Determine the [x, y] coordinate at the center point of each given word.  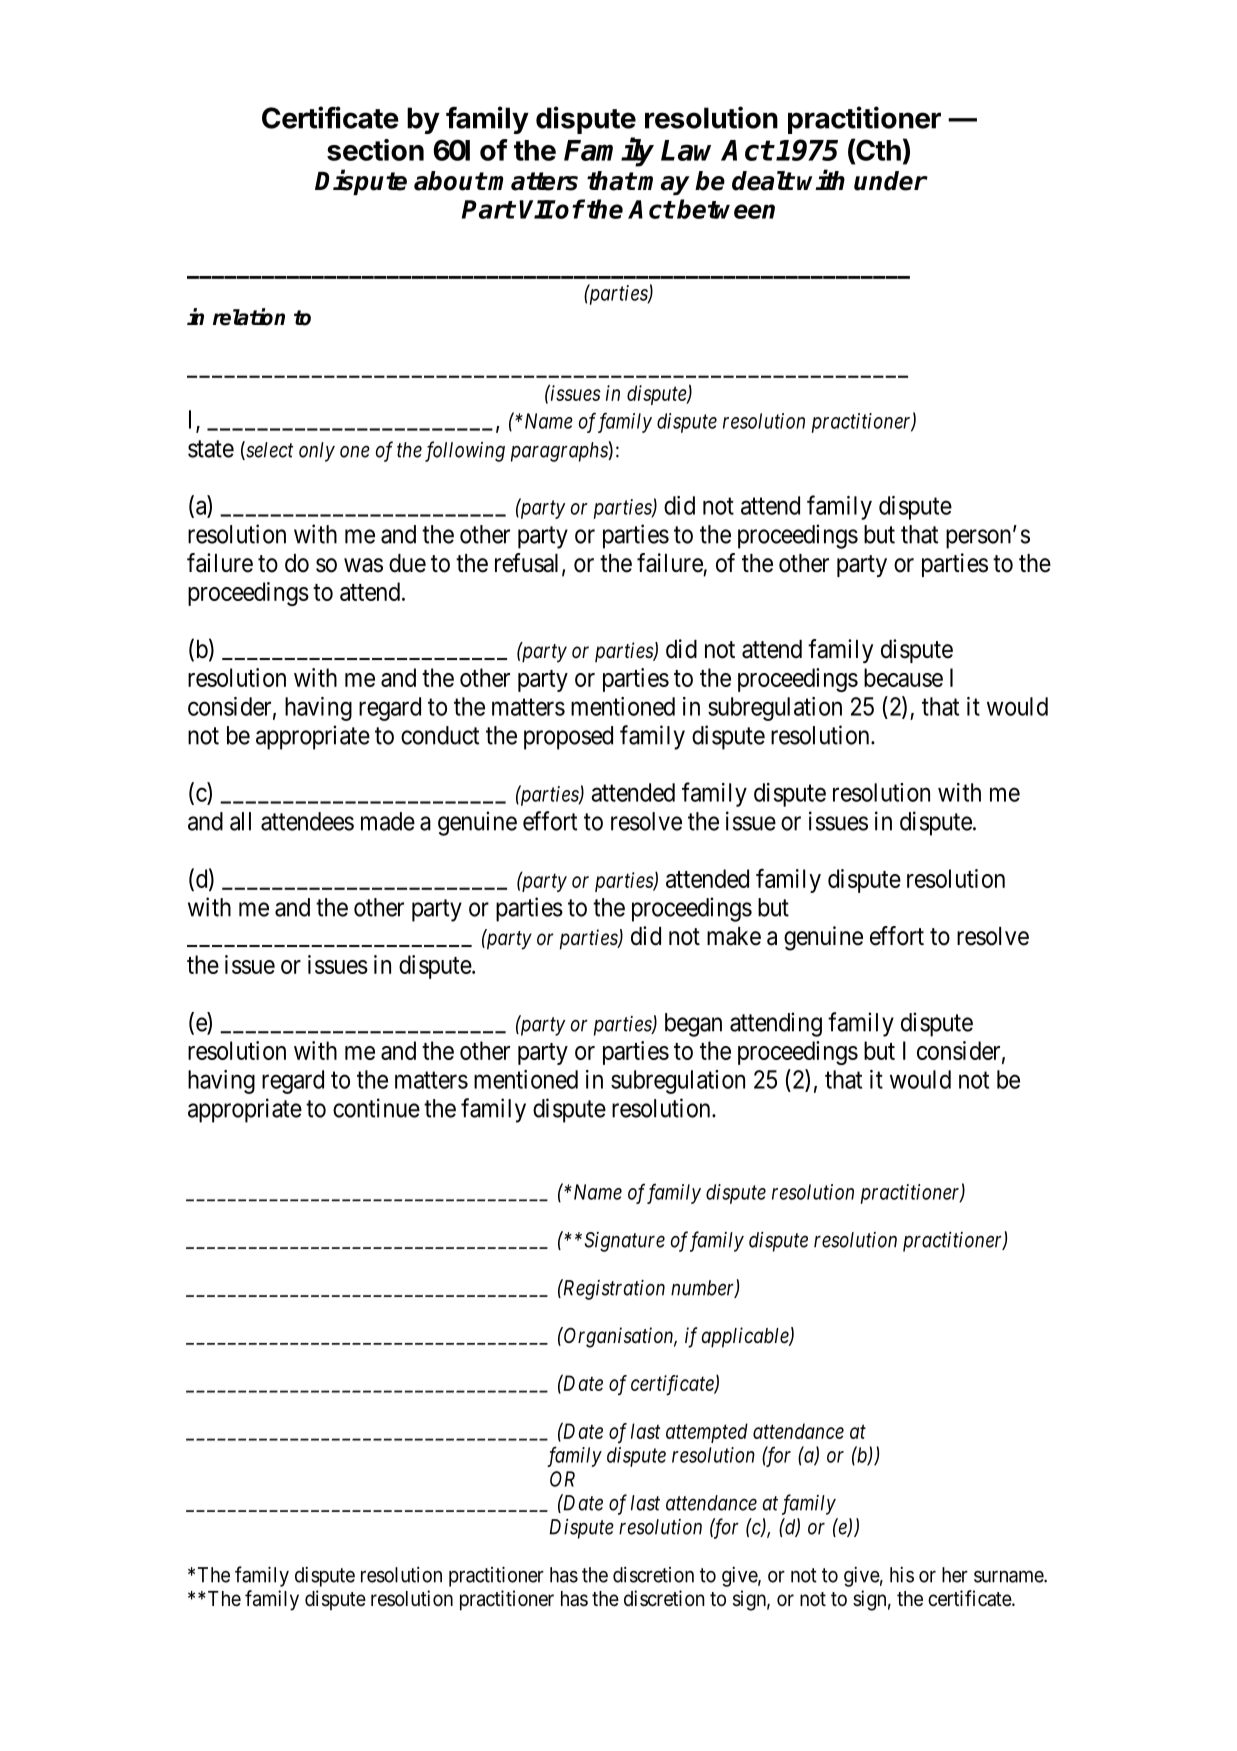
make [734, 936]
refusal [529, 564]
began [693, 1025]
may [664, 185]
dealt [763, 181]
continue [376, 1108]
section [375, 150]
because [903, 677]
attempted [707, 1433]
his [902, 1575]
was [363, 565]
